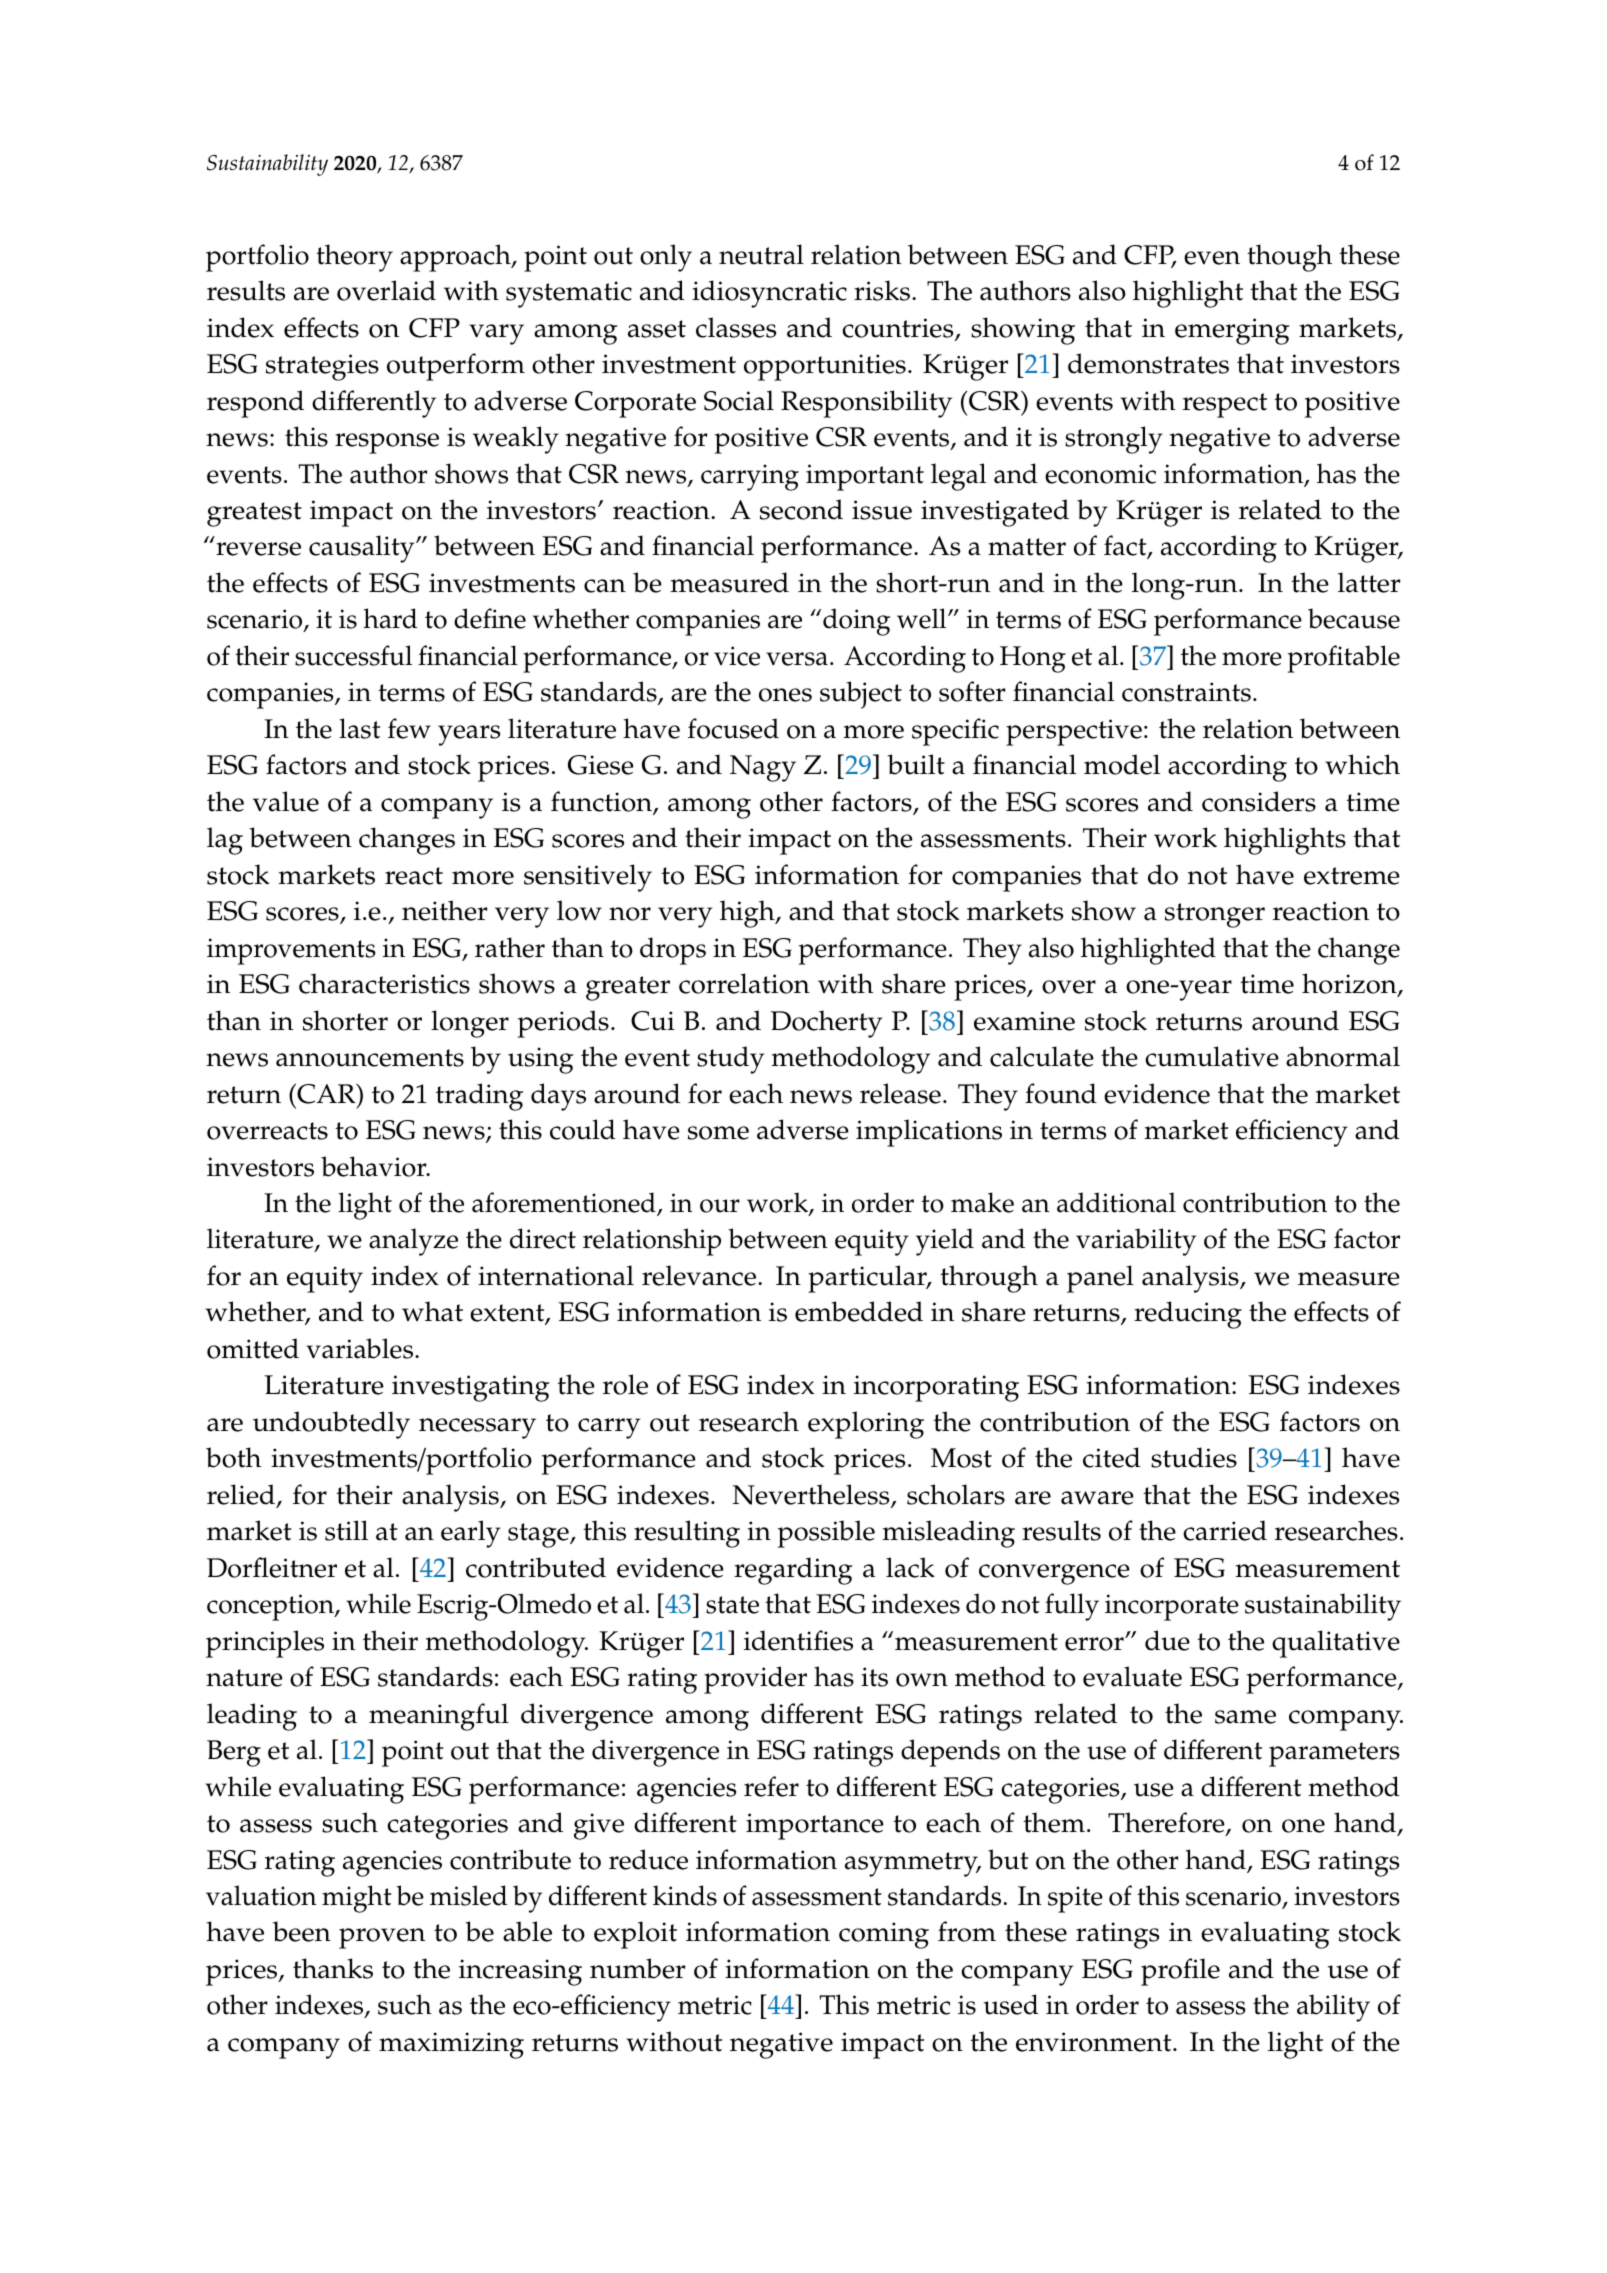 The image size is (1607, 2273). What do you see at coordinates (1212, 1056) in the page?
I see `cumulative` at bounding box center [1212, 1056].
